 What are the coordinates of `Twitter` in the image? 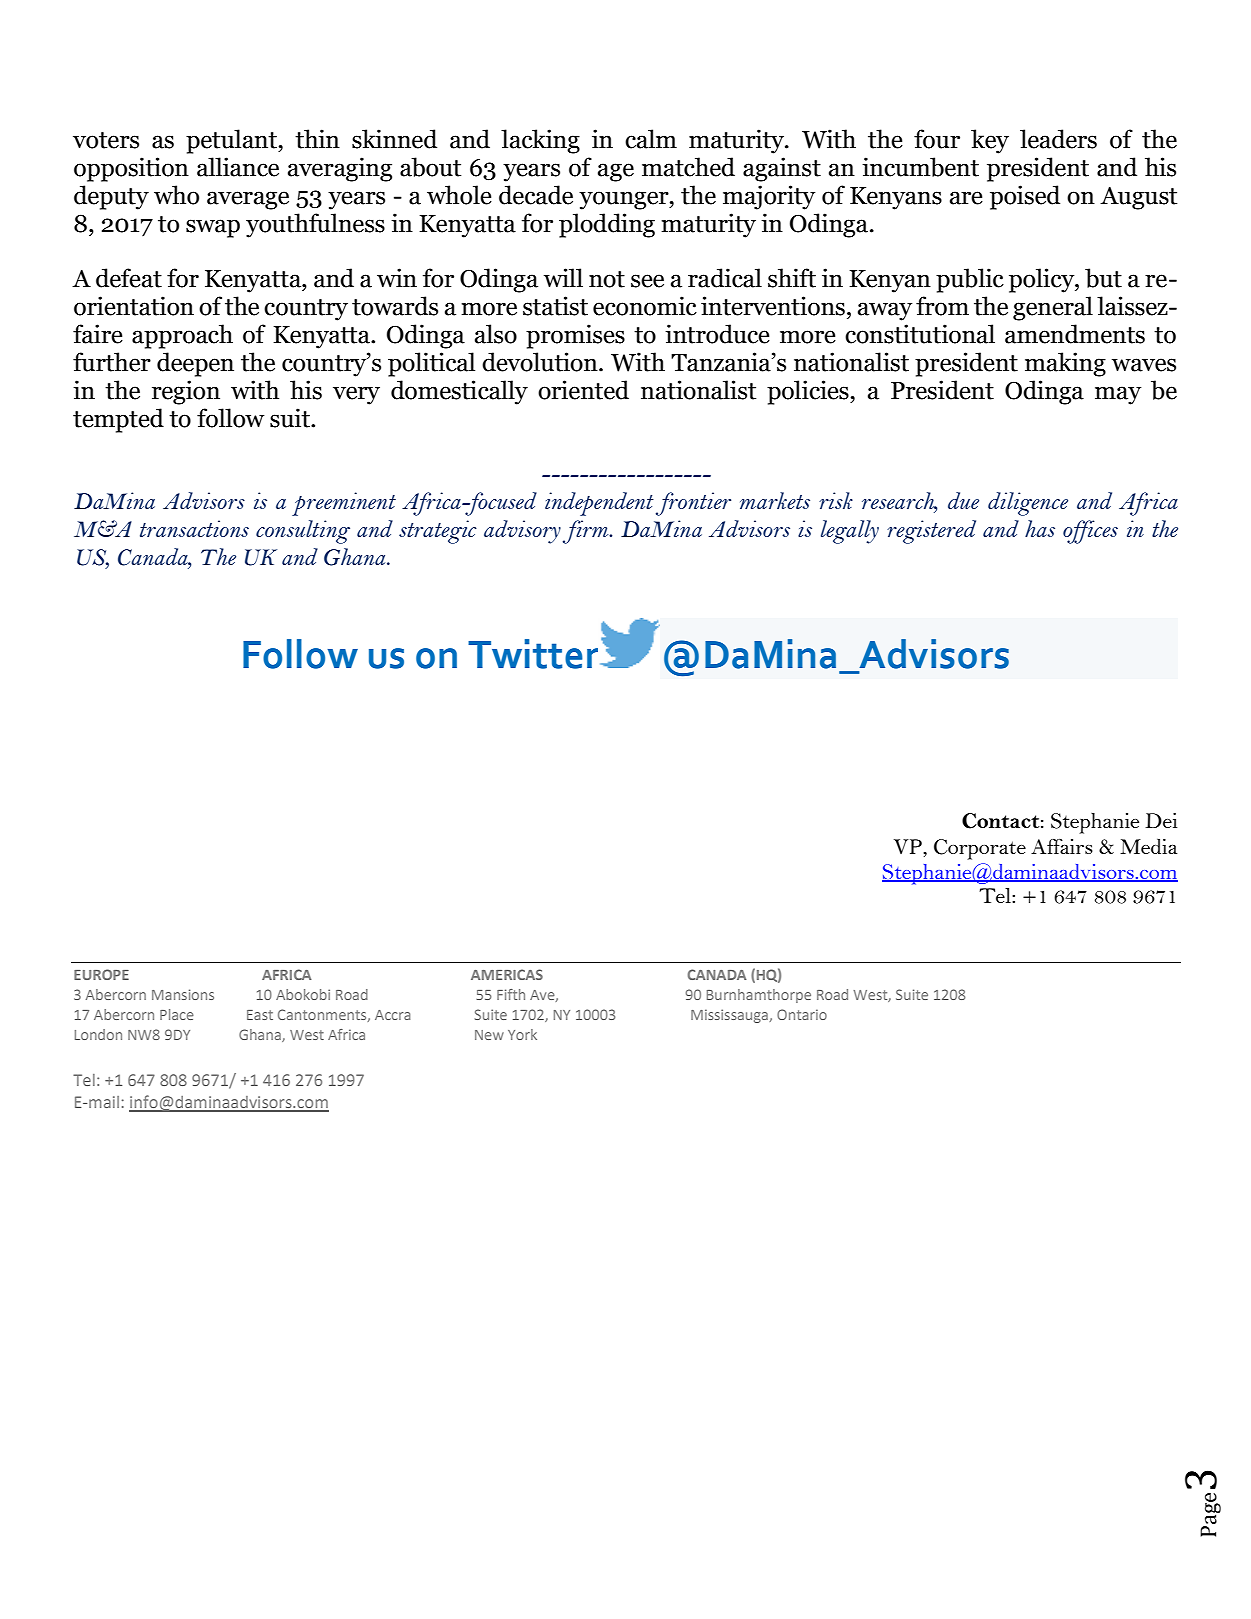 It's located at (533, 654).
